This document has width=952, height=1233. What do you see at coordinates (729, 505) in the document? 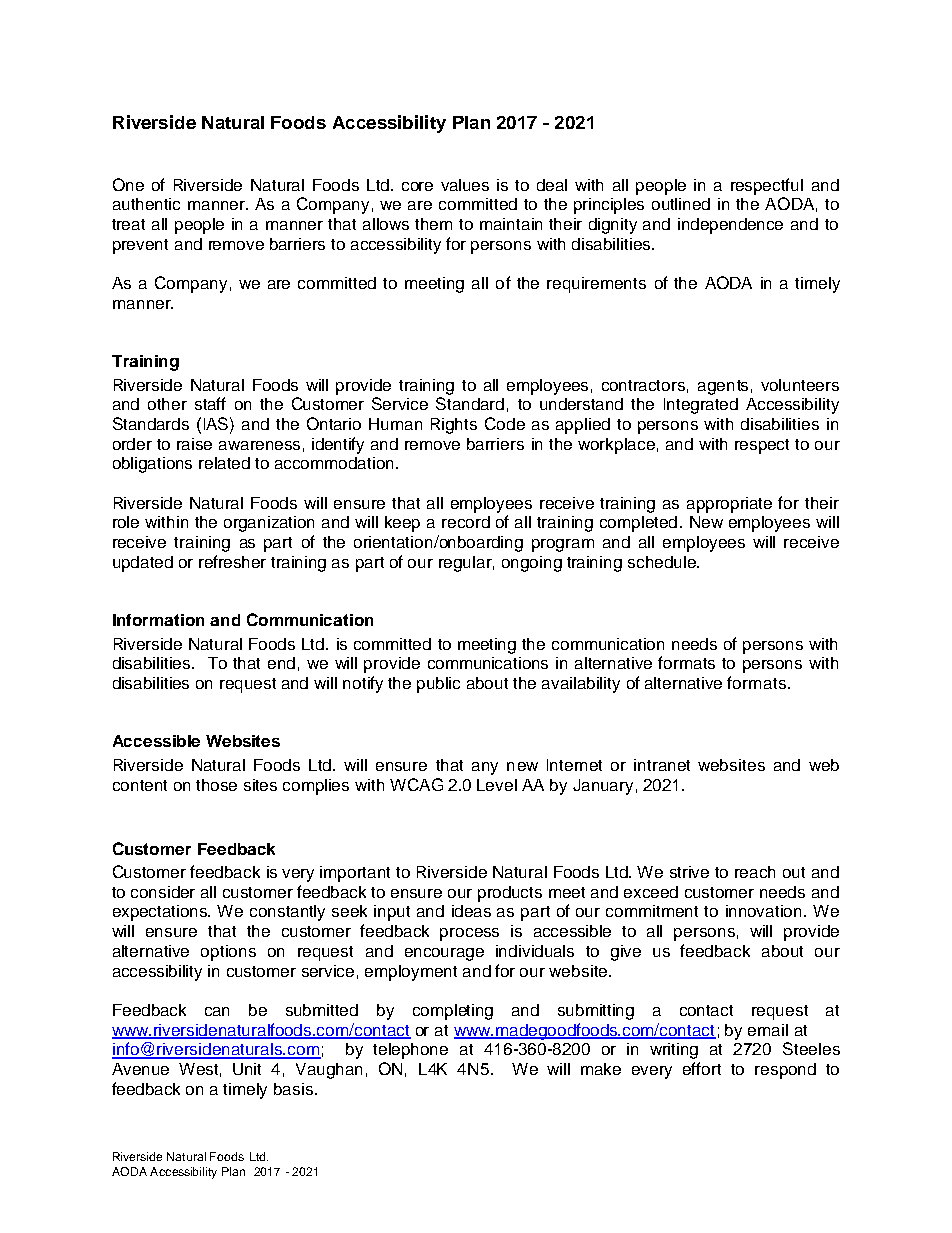
I see `appropriate` at bounding box center [729, 505].
